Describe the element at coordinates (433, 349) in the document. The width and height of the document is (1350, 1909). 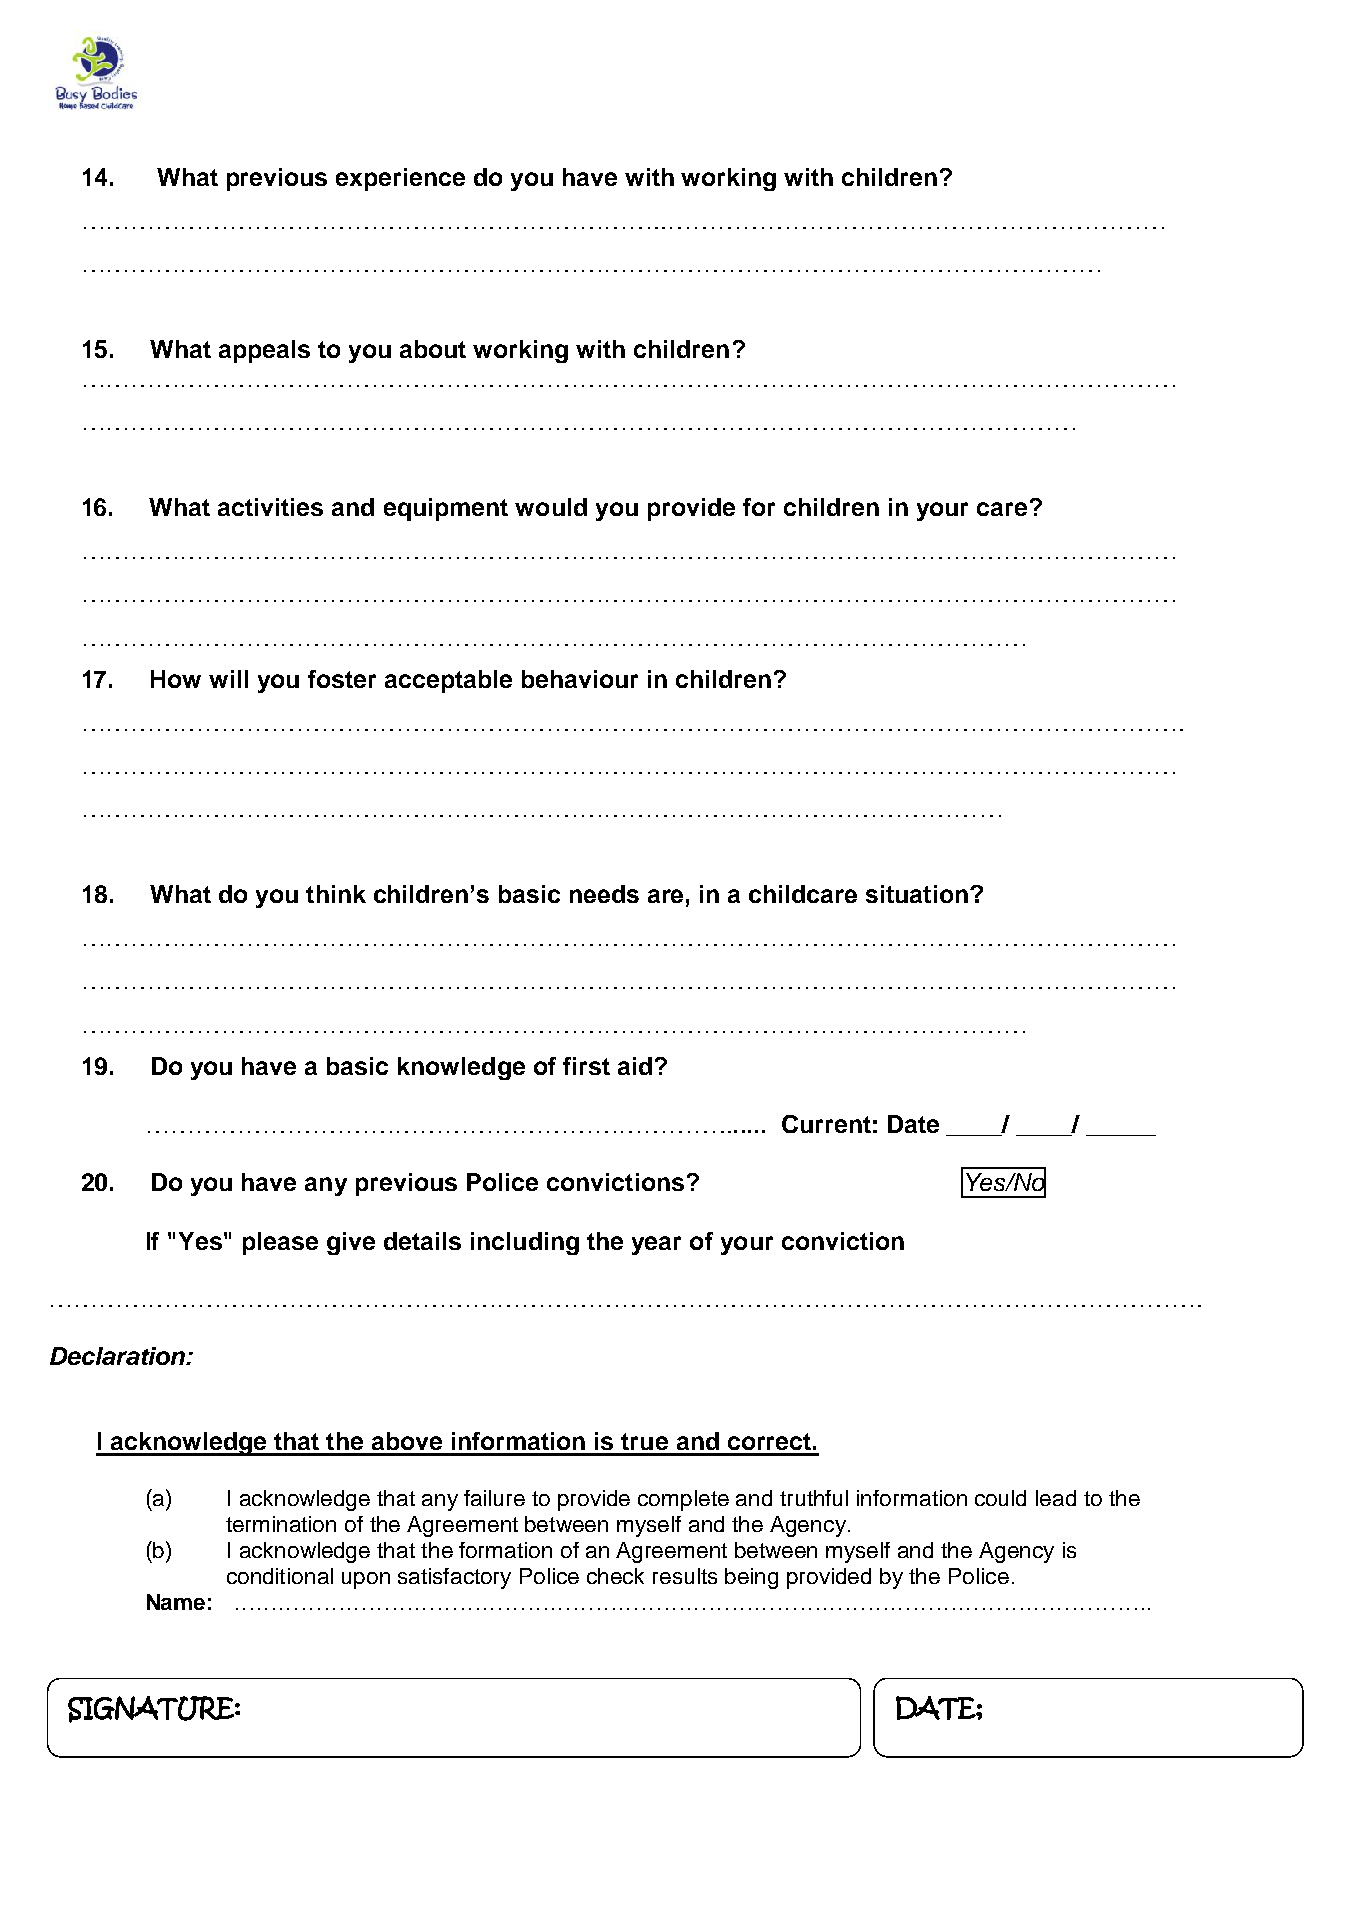
I see `about` at that location.
